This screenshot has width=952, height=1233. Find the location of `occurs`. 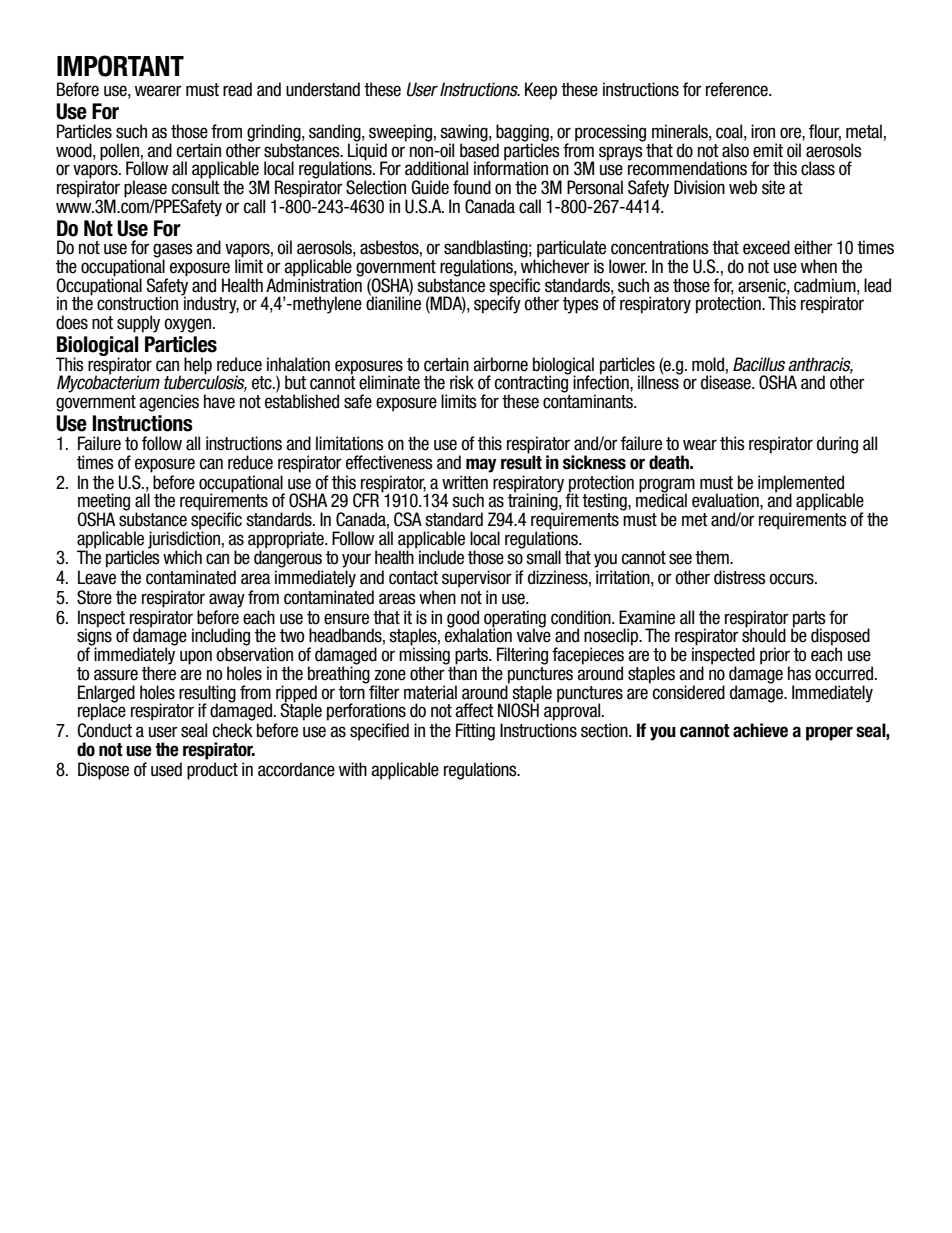

occurs is located at coordinates (792, 579).
